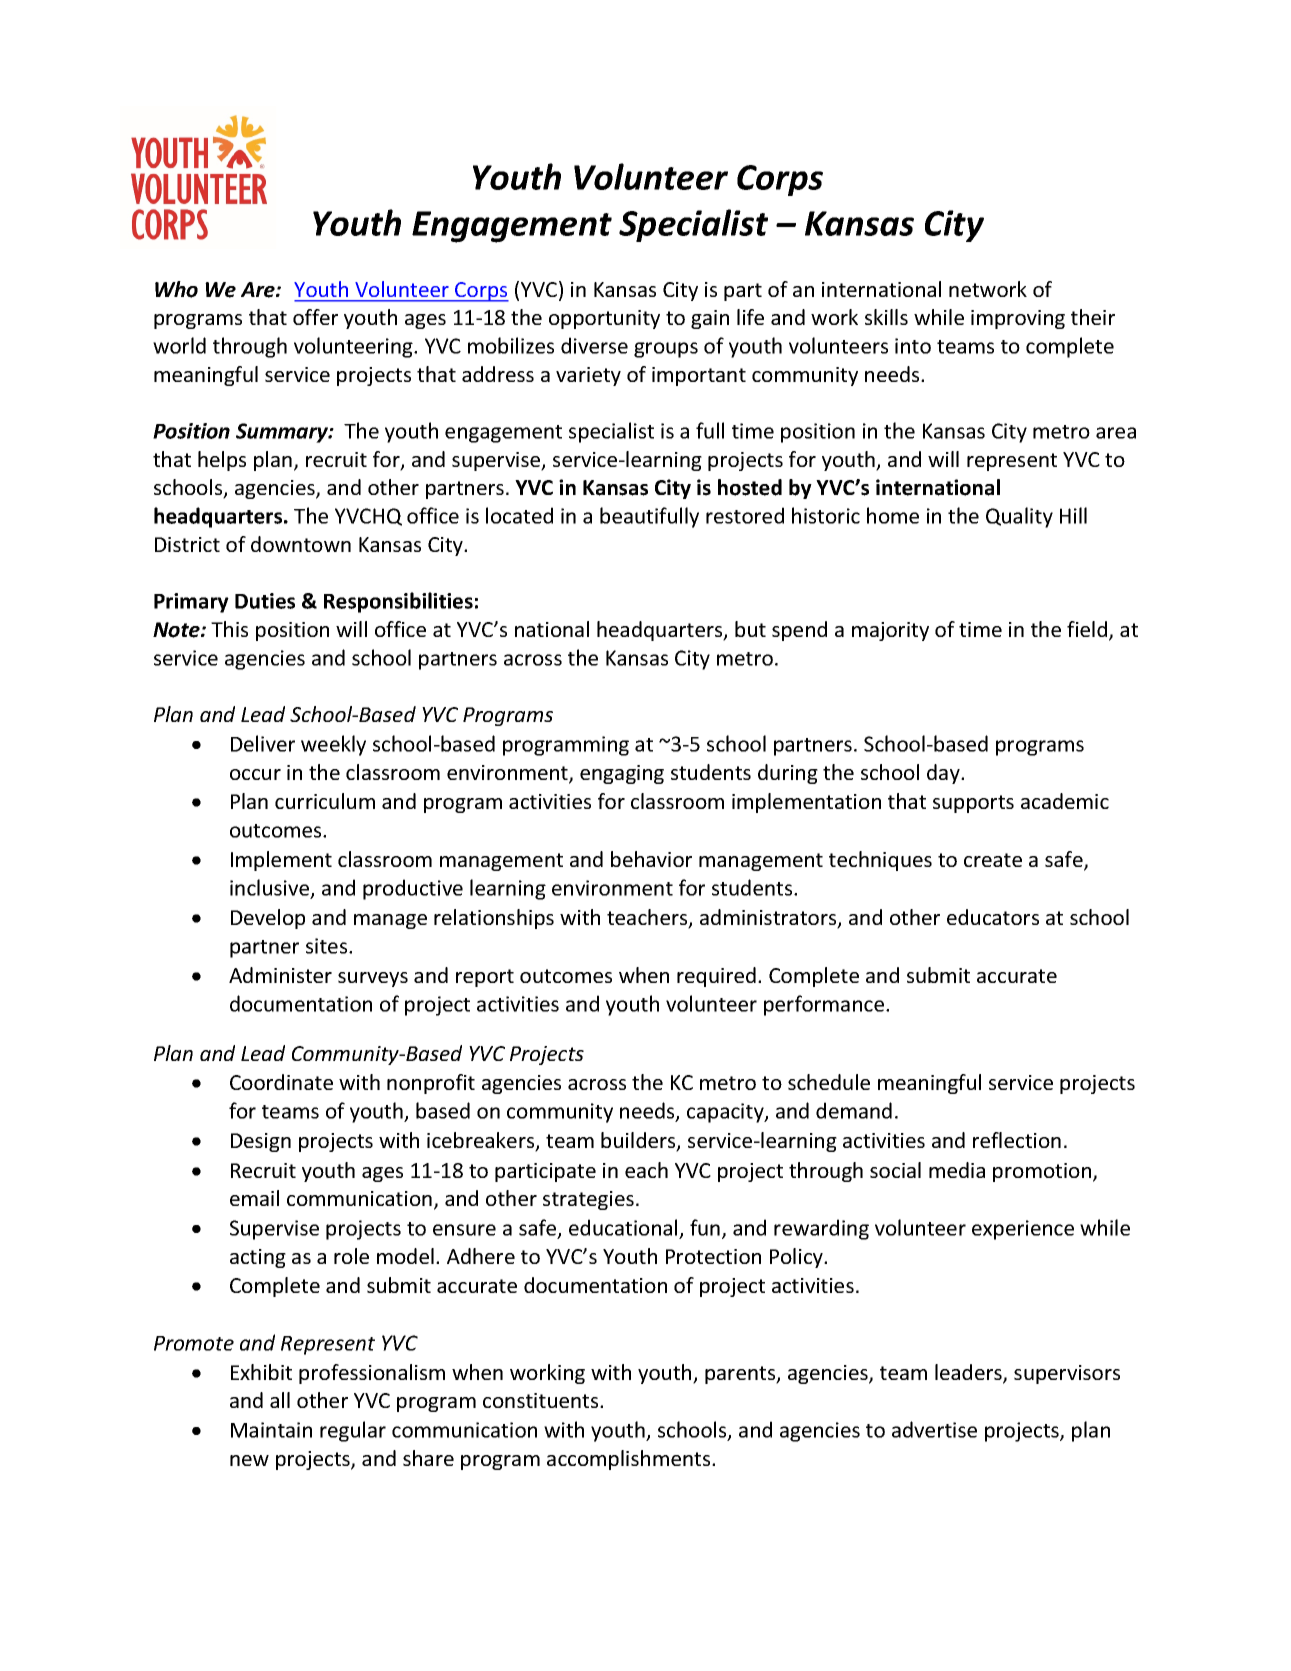 Image resolution: width=1291 pixels, height=1671 pixels. What do you see at coordinates (1088, 630) in the document?
I see `field` at bounding box center [1088, 630].
